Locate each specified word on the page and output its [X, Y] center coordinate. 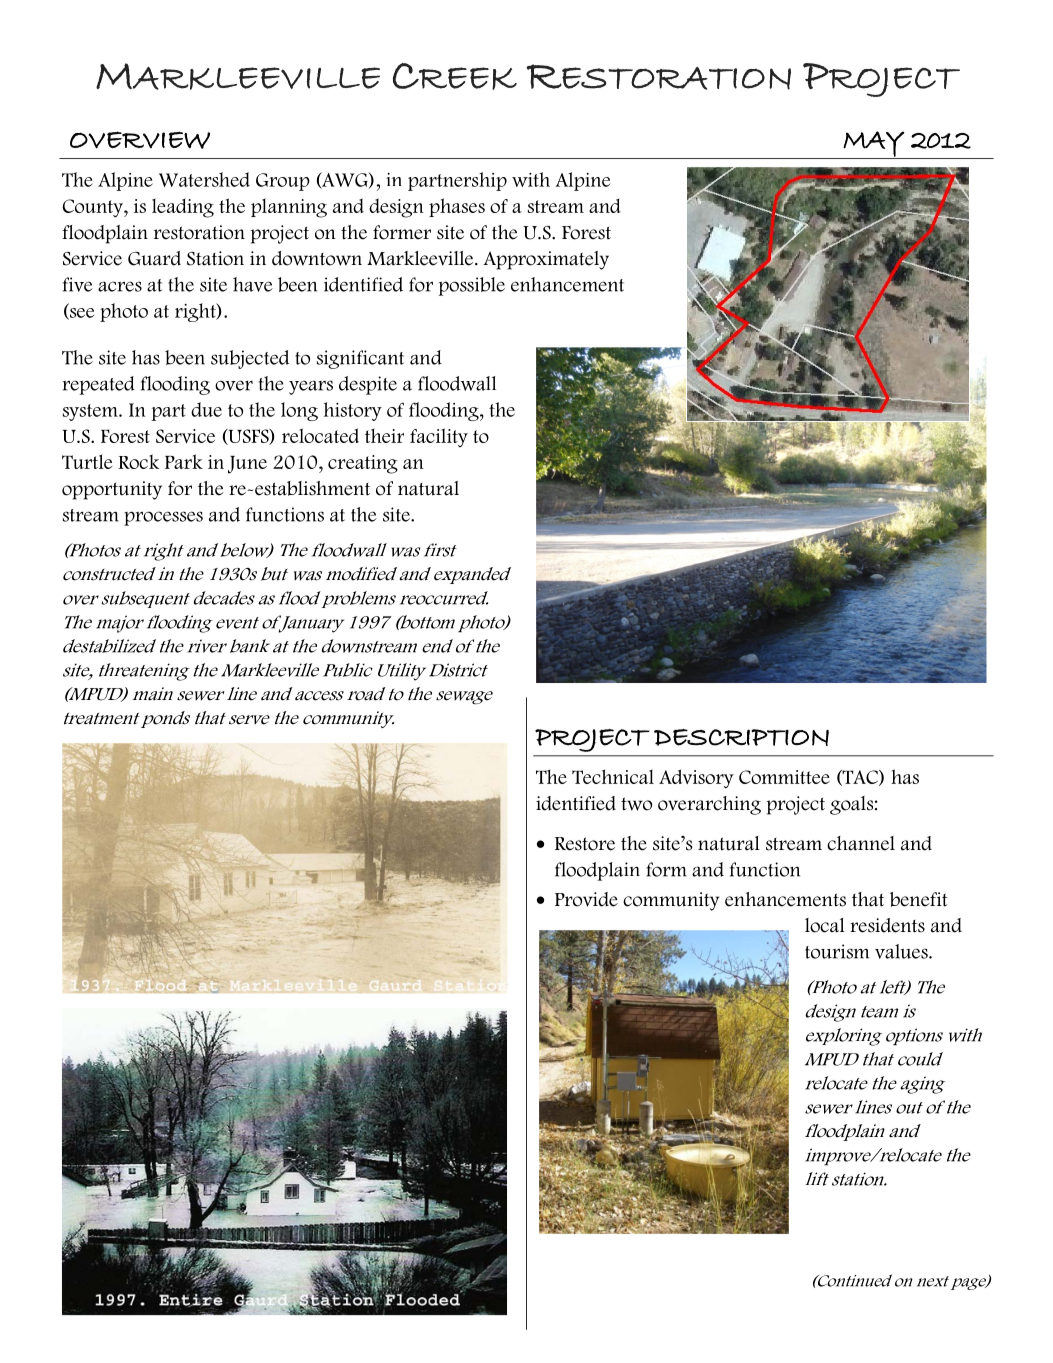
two [636, 804]
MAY [874, 145]
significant [360, 359]
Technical [613, 776]
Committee [784, 777]
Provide [586, 899]
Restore [585, 844]
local [825, 925]
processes [163, 518]
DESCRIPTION [741, 737]
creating [363, 464]
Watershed [204, 179]
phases [457, 207]
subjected [250, 359]
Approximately [546, 260]
